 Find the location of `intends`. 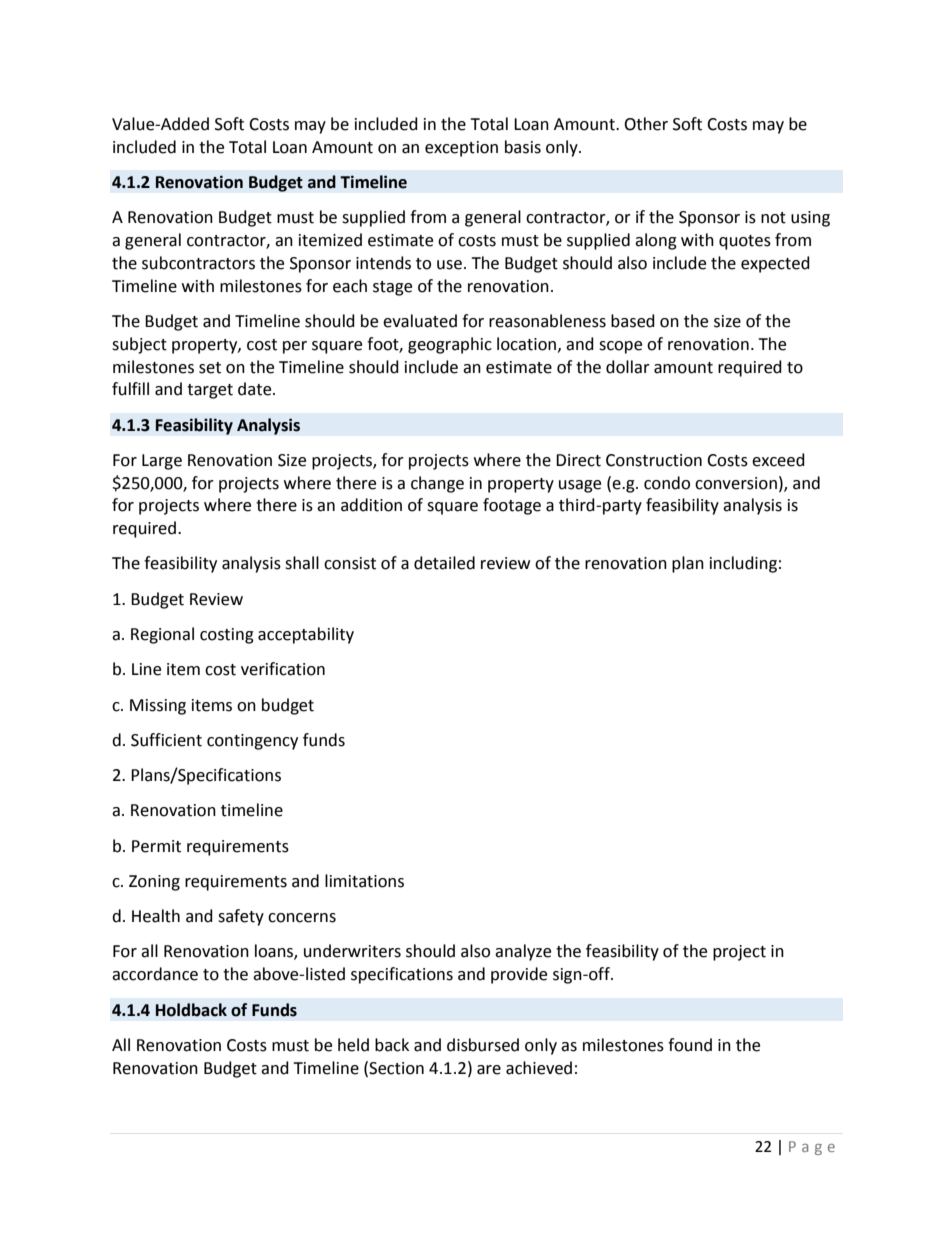

intends is located at coordinates (383, 263).
